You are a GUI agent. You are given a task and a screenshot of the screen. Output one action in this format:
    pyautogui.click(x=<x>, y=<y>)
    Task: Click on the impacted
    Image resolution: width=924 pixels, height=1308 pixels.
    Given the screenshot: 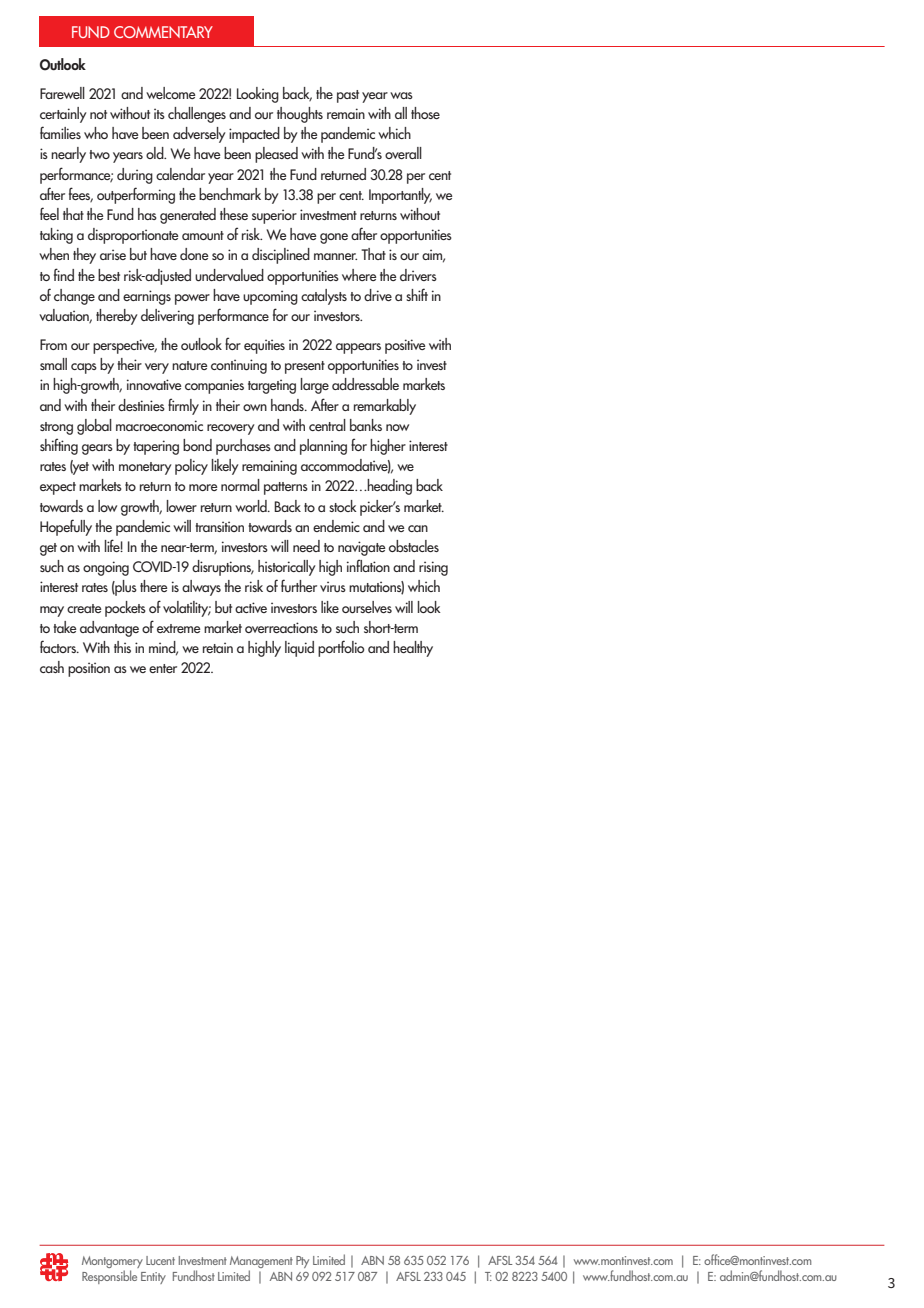 What is the action you would take?
    pyautogui.click(x=254, y=135)
